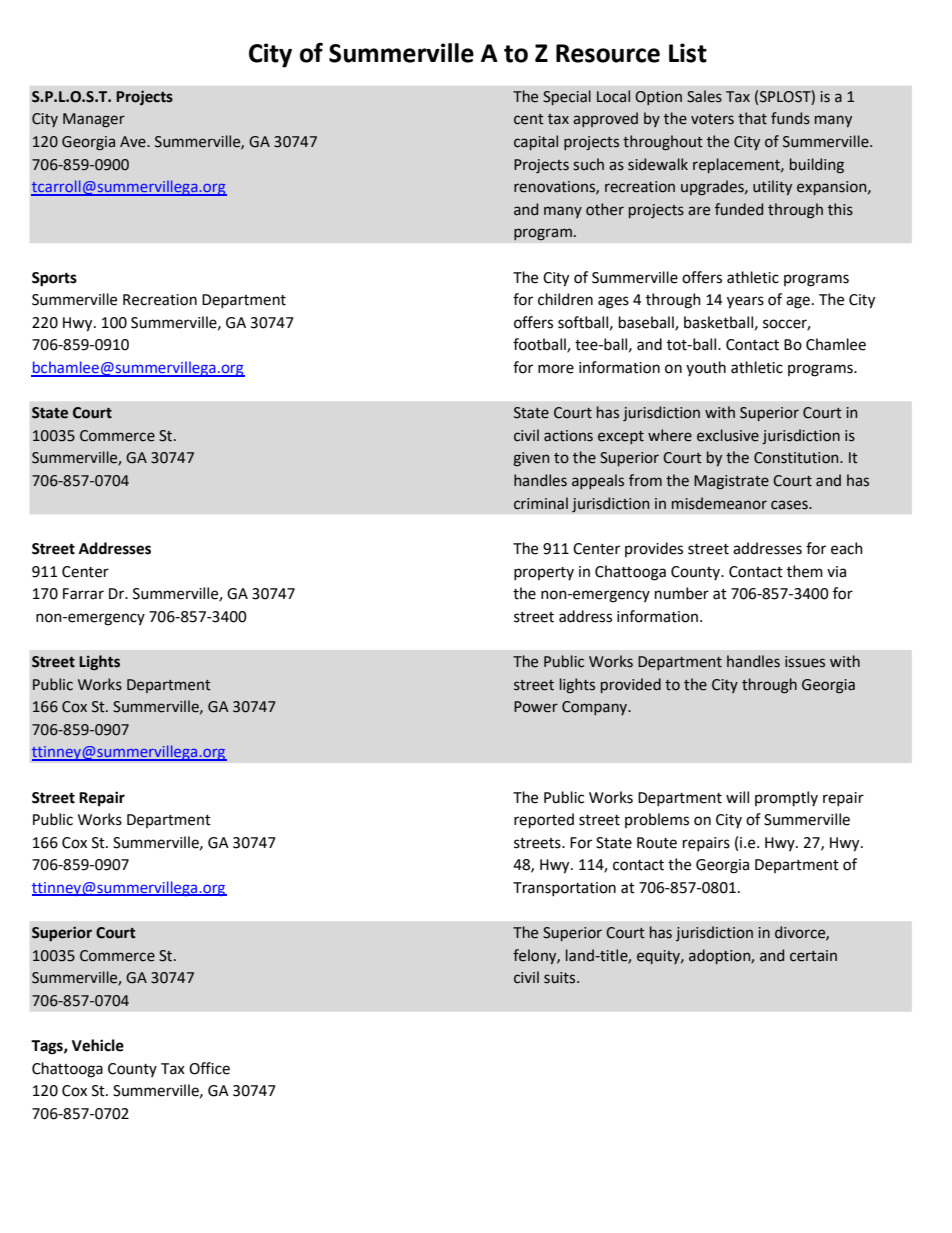 The width and height of the screenshot is (952, 1233). Describe the element at coordinates (805, 571) in the screenshot. I see `them` at that location.
